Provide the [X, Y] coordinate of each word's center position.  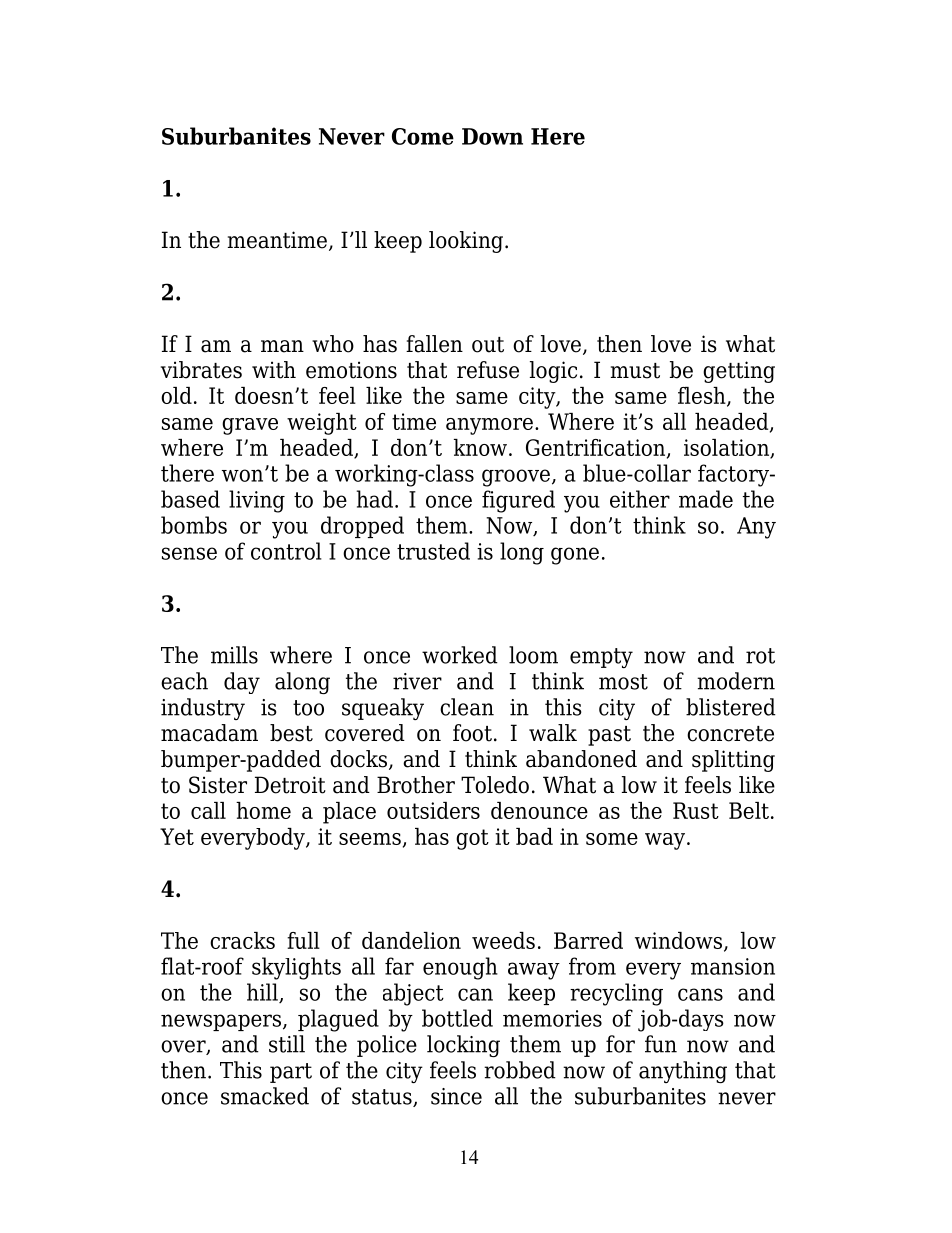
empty [601, 658]
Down [492, 136]
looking [467, 242]
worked [460, 655]
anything [683, 1072]
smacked [265, 1096]
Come [423, 136]
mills [234, 655]
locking [463, 1046]
